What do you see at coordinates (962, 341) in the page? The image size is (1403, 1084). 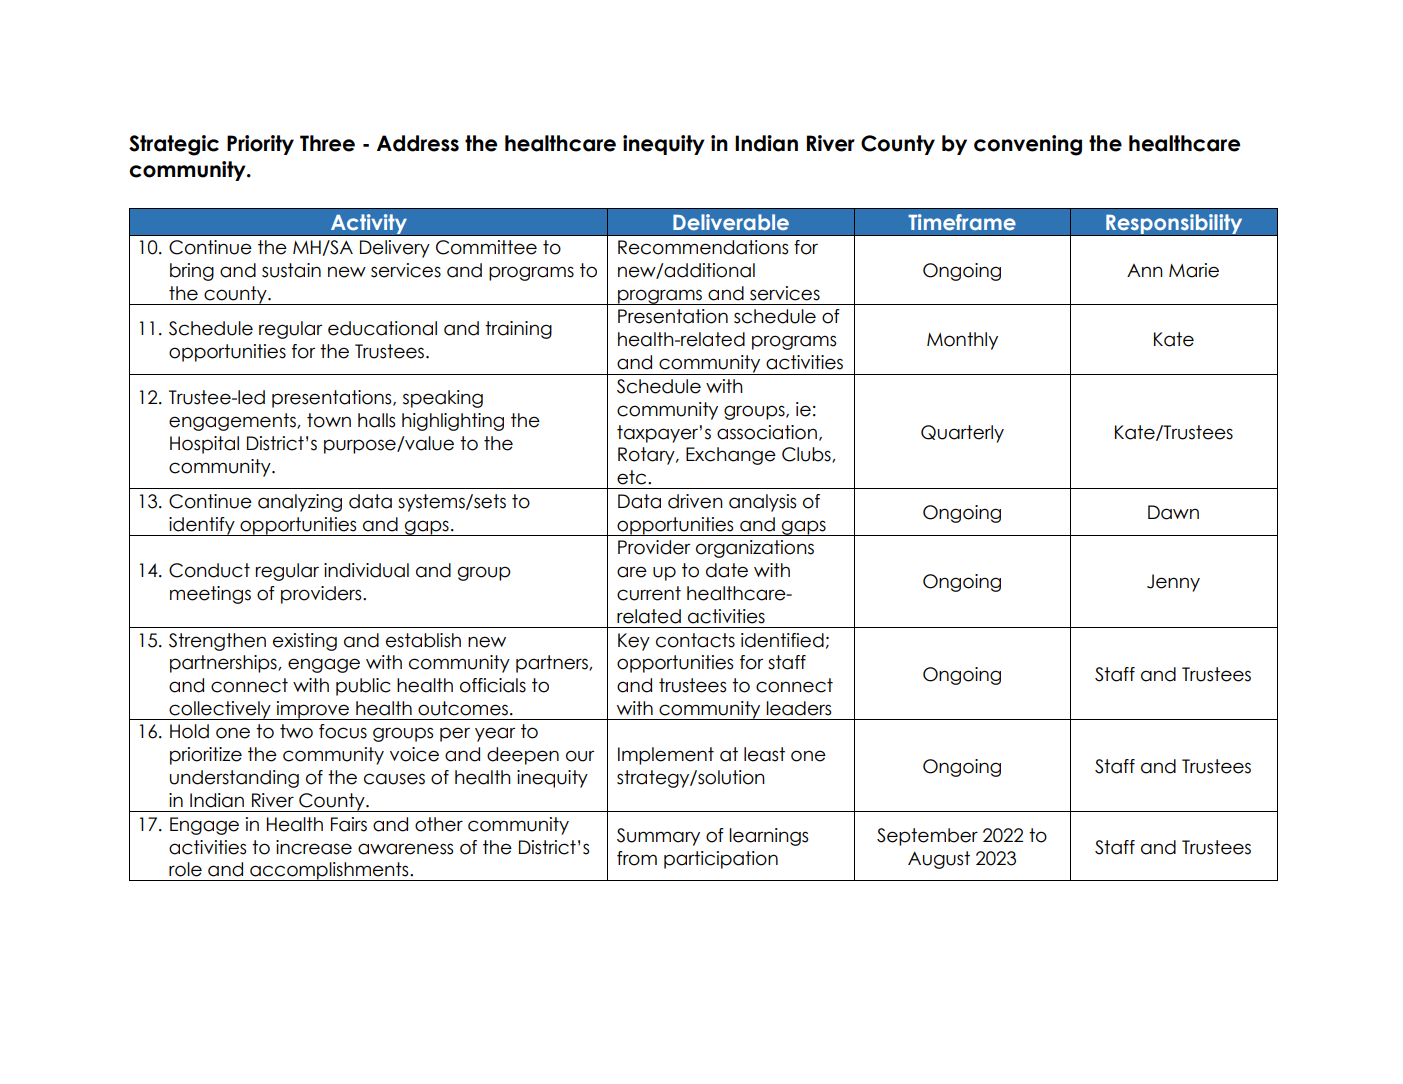 I see `Monthly` at bounding box center [962, 341].
